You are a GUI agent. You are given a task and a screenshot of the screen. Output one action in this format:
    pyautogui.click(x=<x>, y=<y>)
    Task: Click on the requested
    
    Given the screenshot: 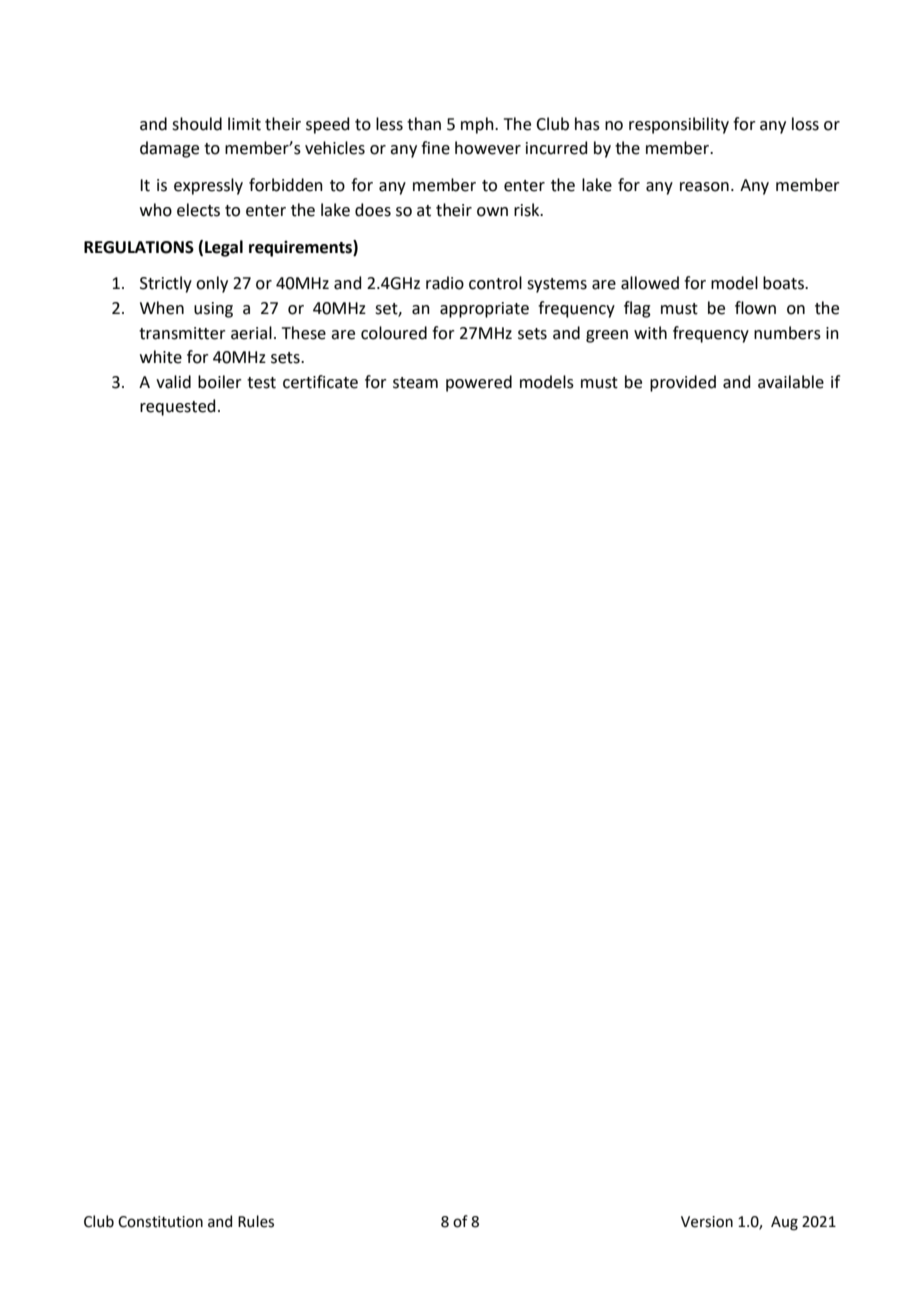 What is the action you would take?
    pyautogui.click(x=177, y=407)
